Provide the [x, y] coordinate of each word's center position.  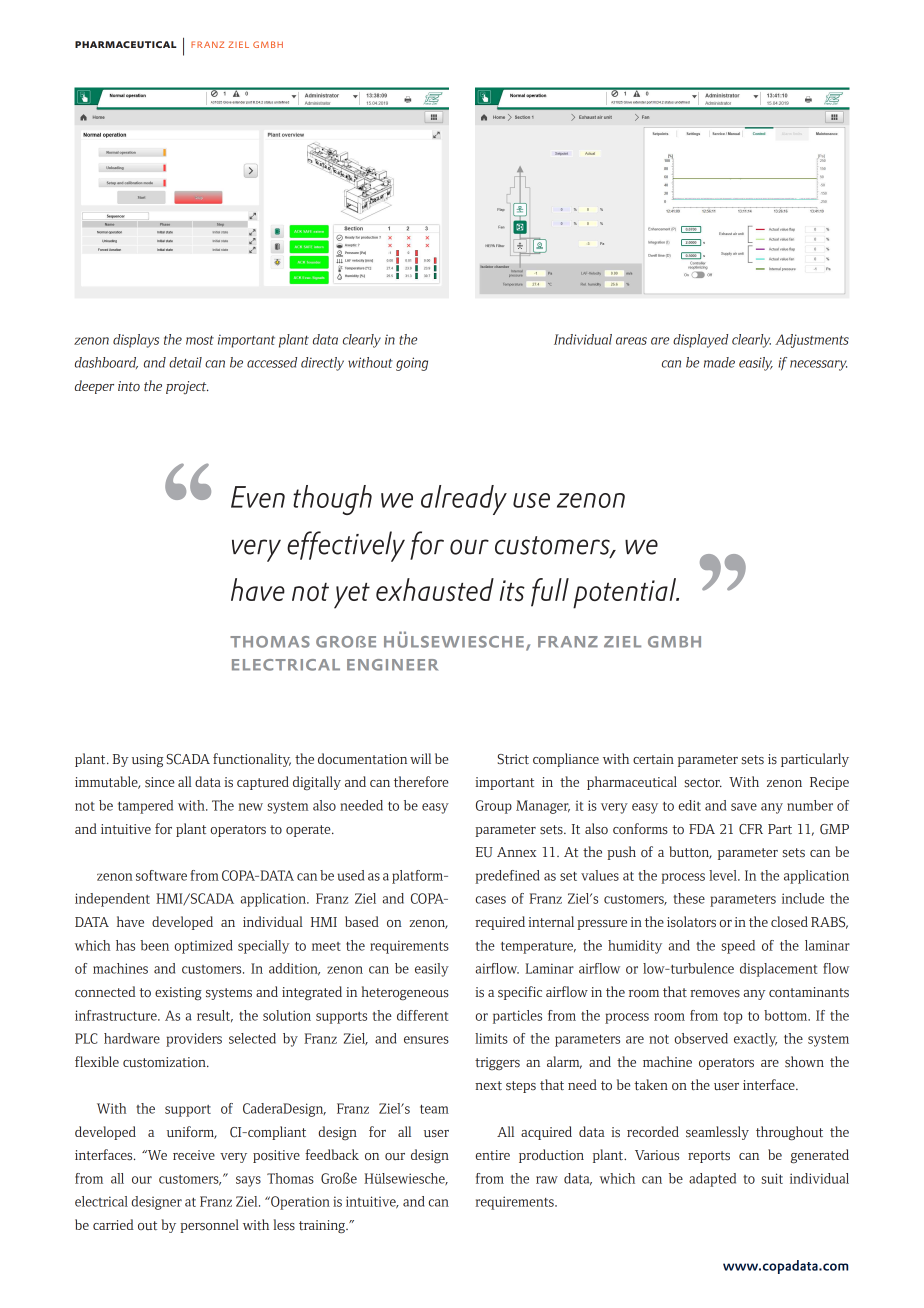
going [412, 364]
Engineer [392, 665]
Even [258, 497]
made [719, 362]
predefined [507, 877]
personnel [209, 1226]
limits [491, 1038]
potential [625, 593]
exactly [755, 1040]
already [464, 500]
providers [194, 1040]
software [161, 875]
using [147, 761]
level [724, 875]
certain [653, 759]
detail [185, 362]
